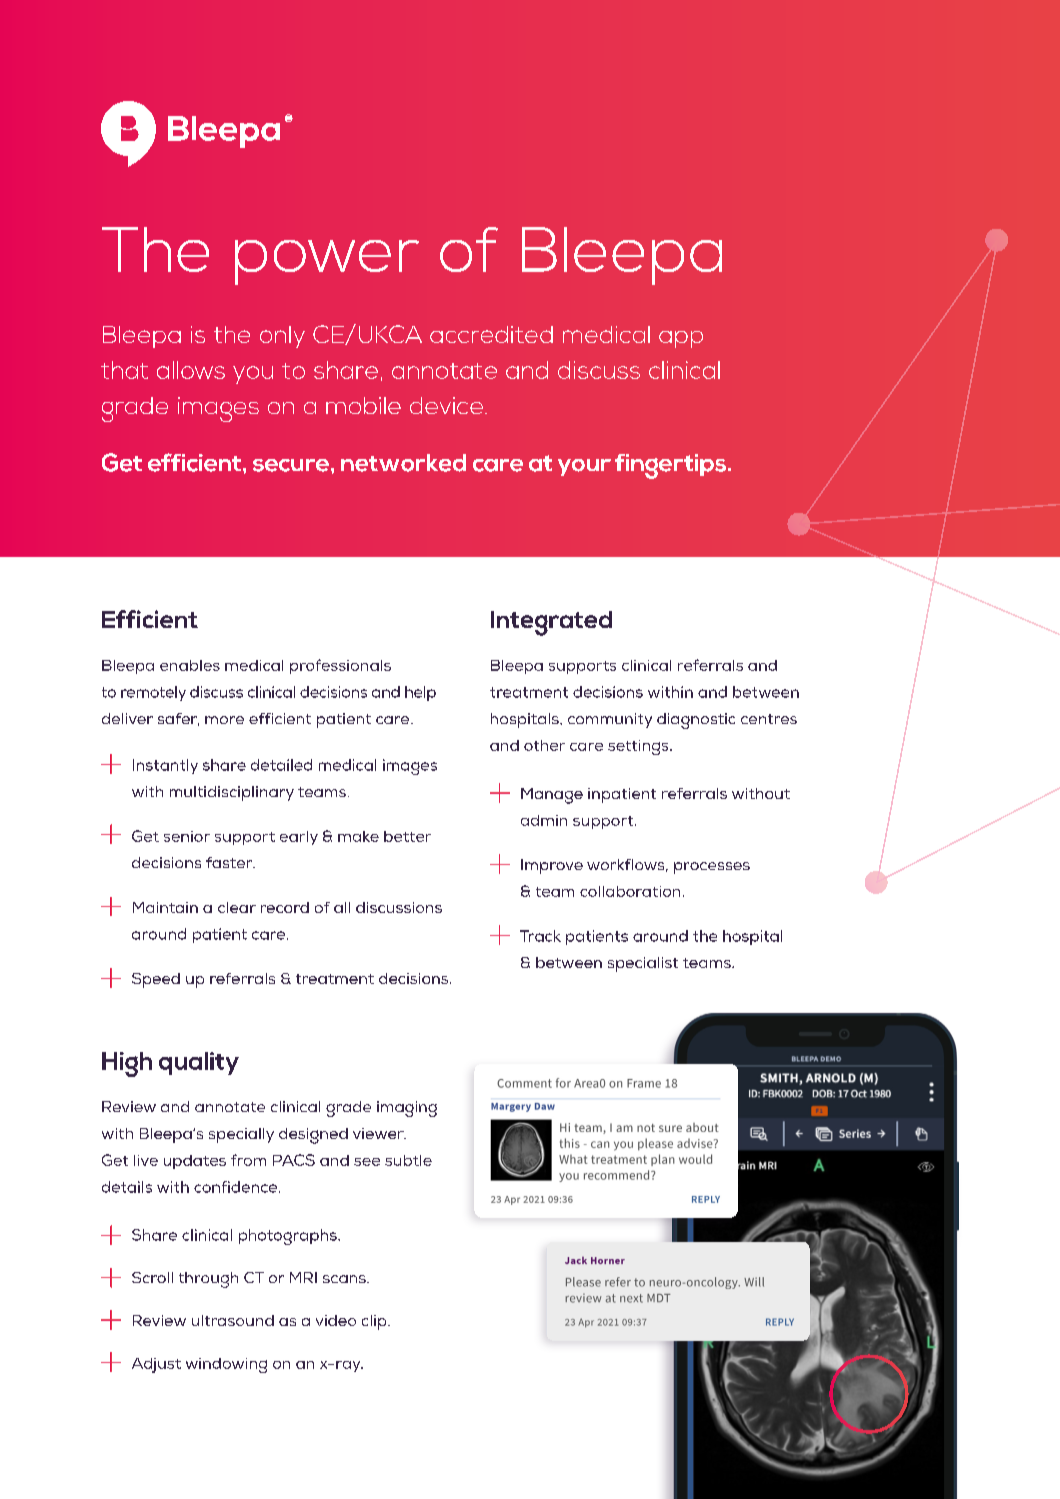 This screenshot has height=1499, width=1060. What do you see at coordinates (491, 334) in the screenshot?
I see `accredited` at bounding box center [491, 334].
